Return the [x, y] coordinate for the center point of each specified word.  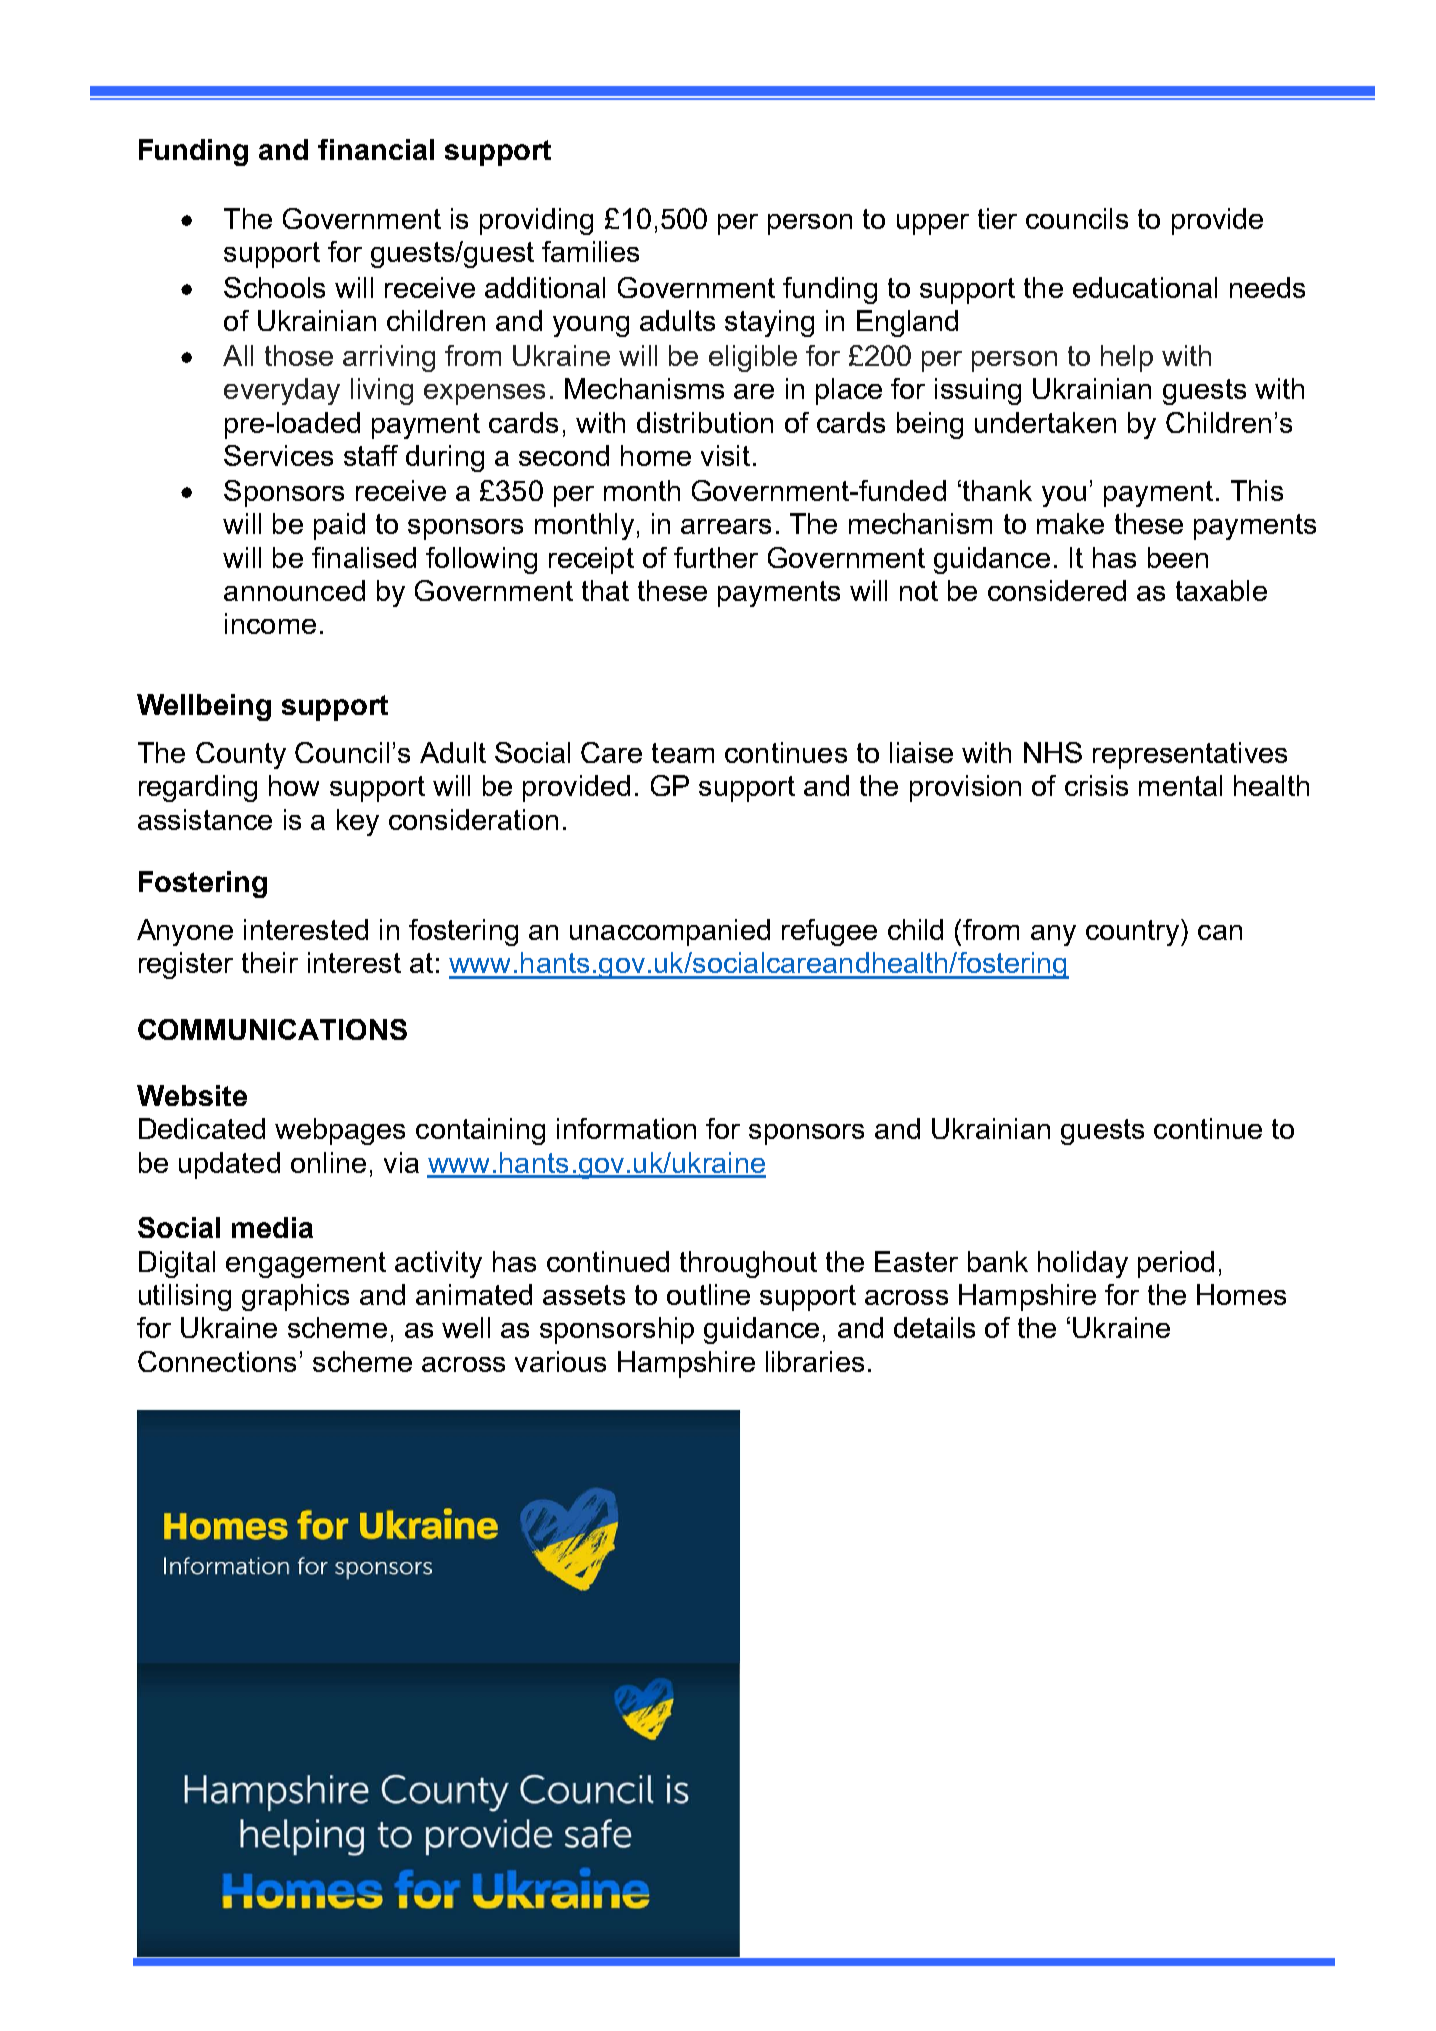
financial [376, 149]
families [590, 251]
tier [997, 218]
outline [708, 1294]
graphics [295, 1297]
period [1176, 1264]
